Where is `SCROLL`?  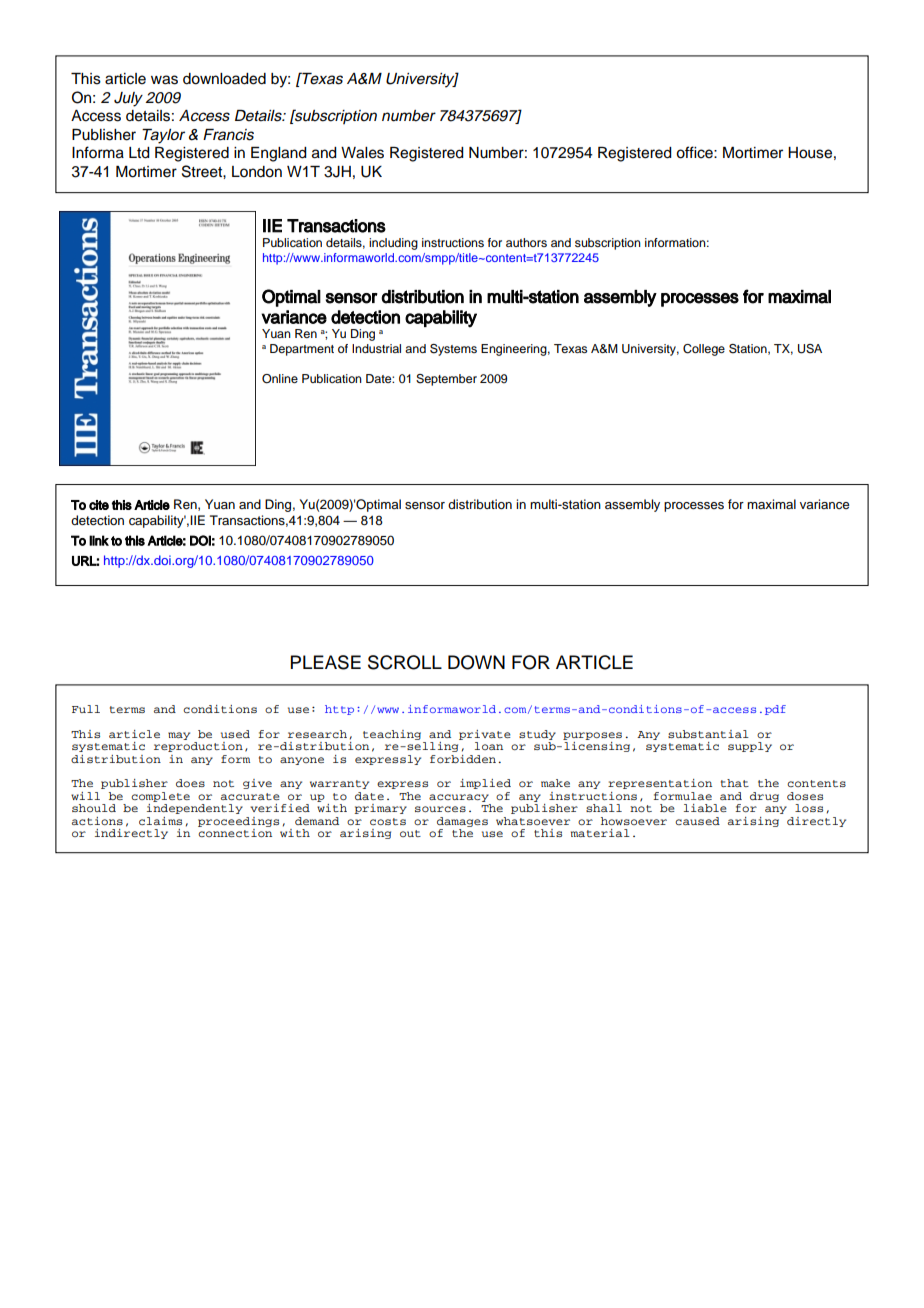 SCROLL is located at coordinates (405, 662).
